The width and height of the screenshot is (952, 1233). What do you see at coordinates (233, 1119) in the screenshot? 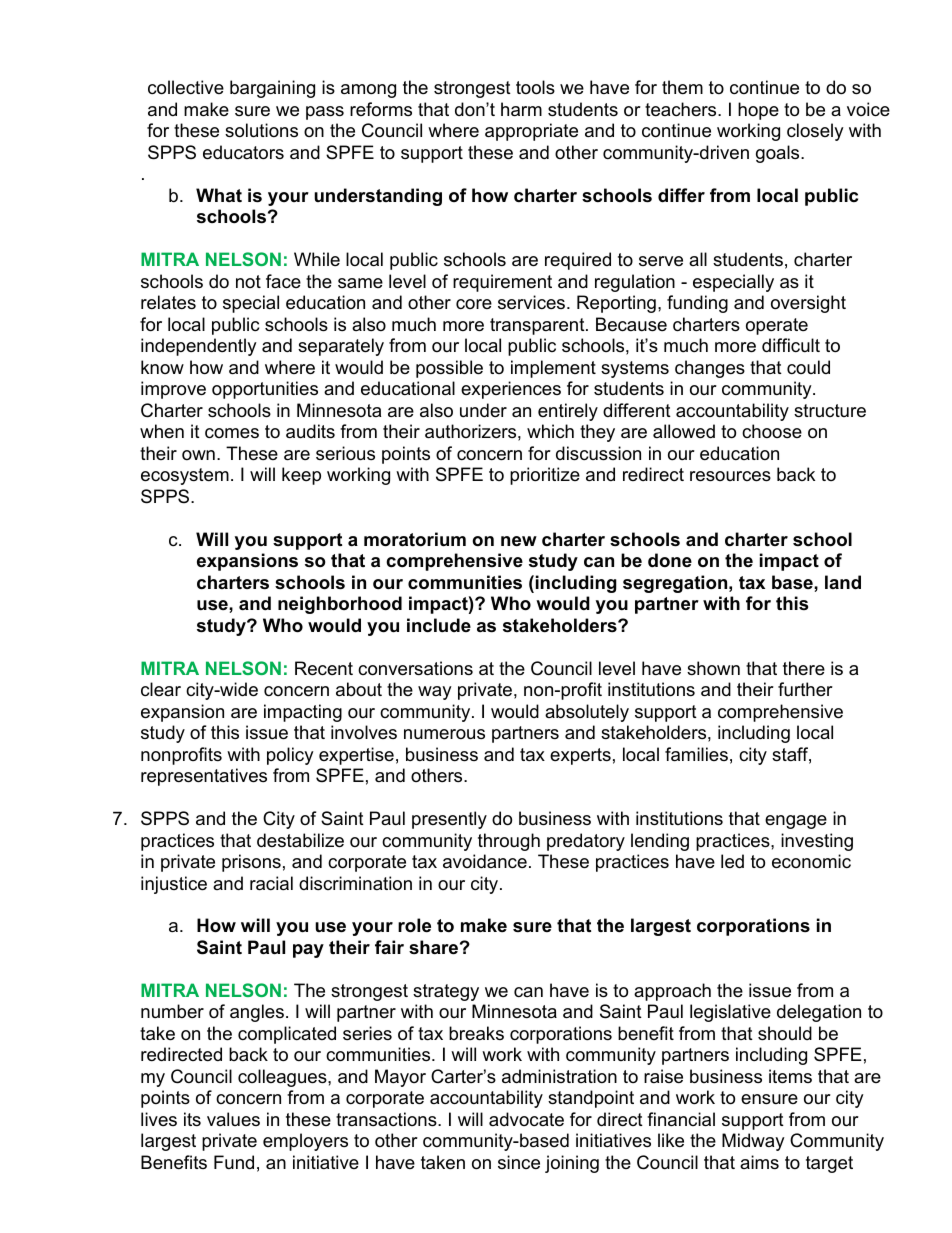
I see `values` at bounding box center [233, 1119].
